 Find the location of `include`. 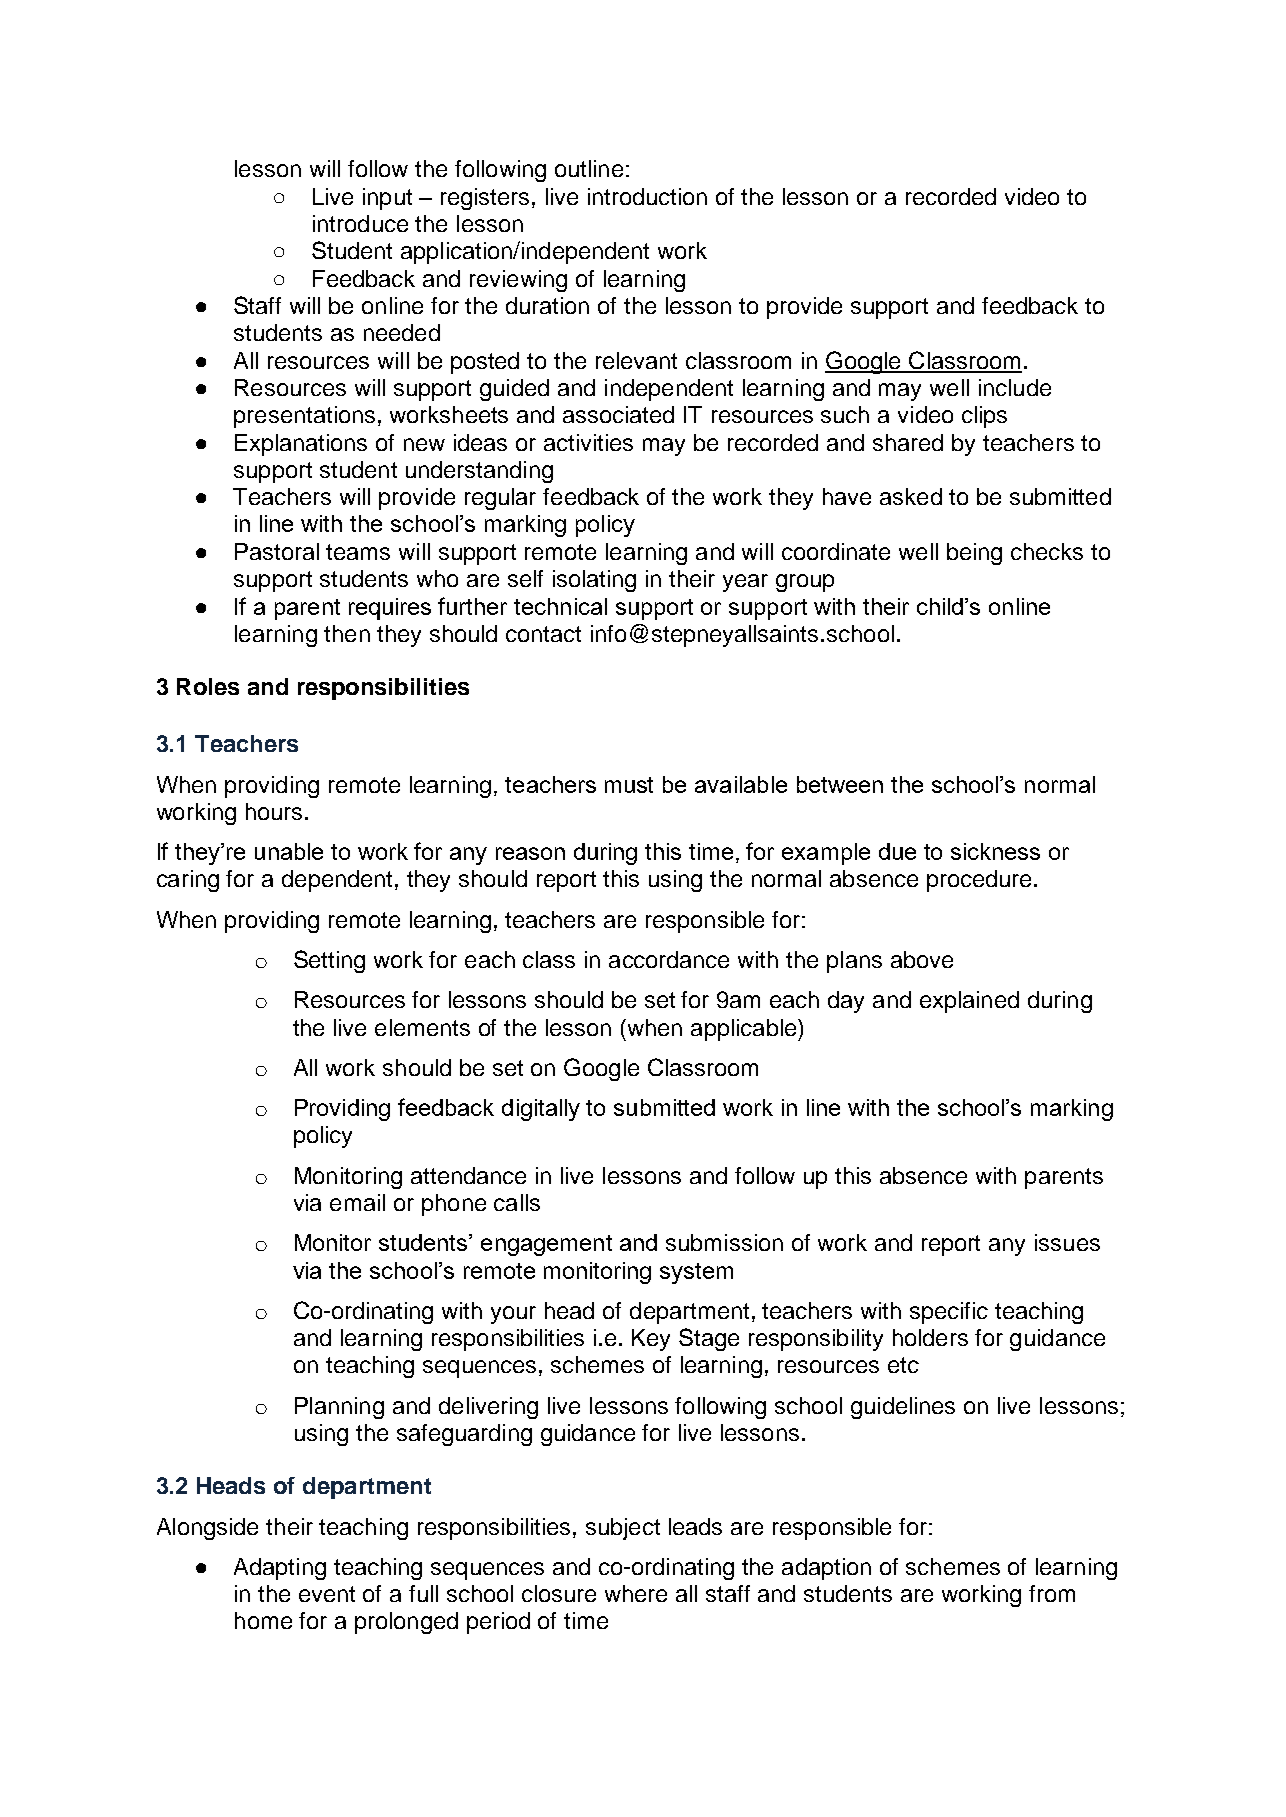

include is located at coordinates (1015, 387).
